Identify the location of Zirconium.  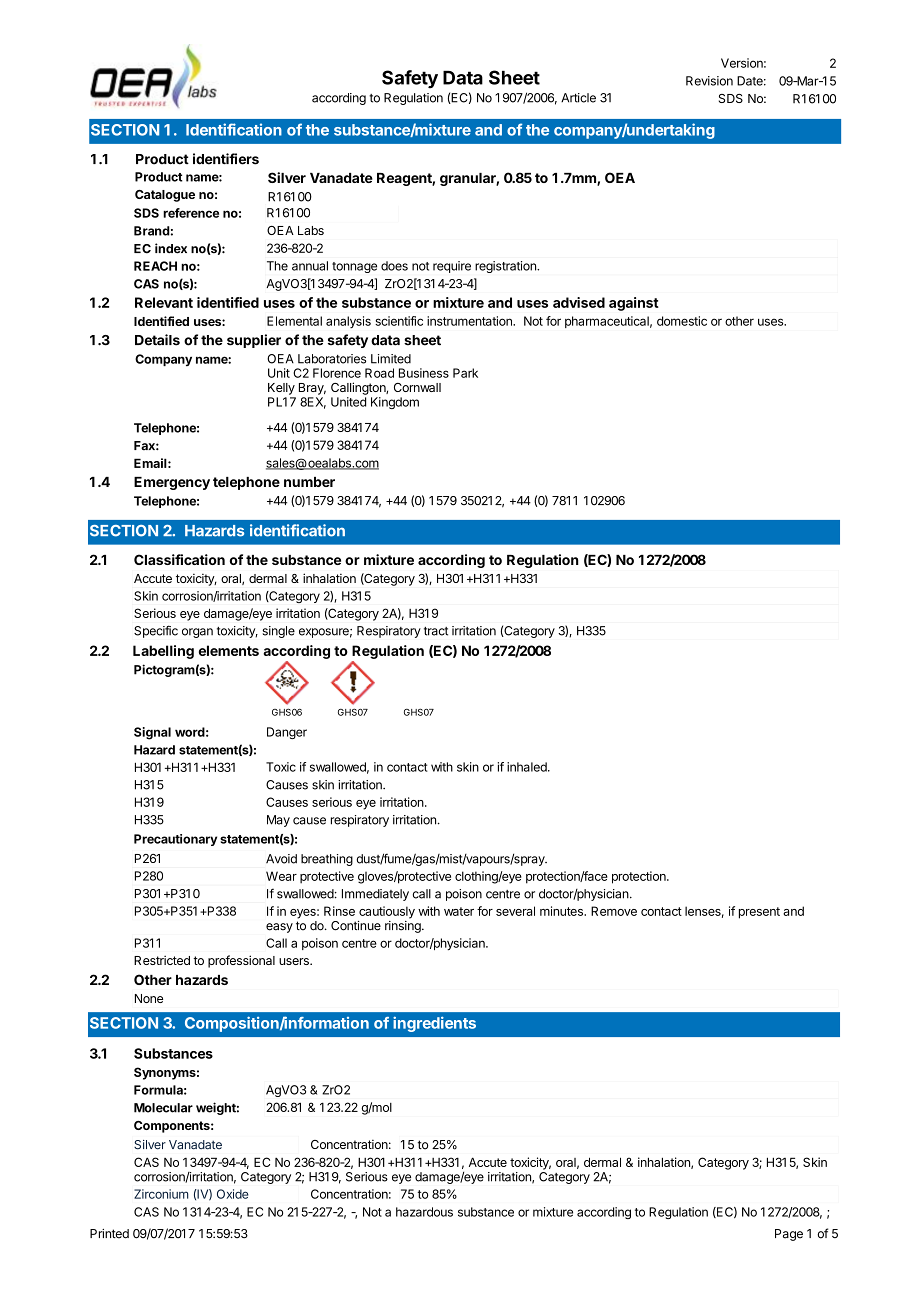
(161, 1194).
